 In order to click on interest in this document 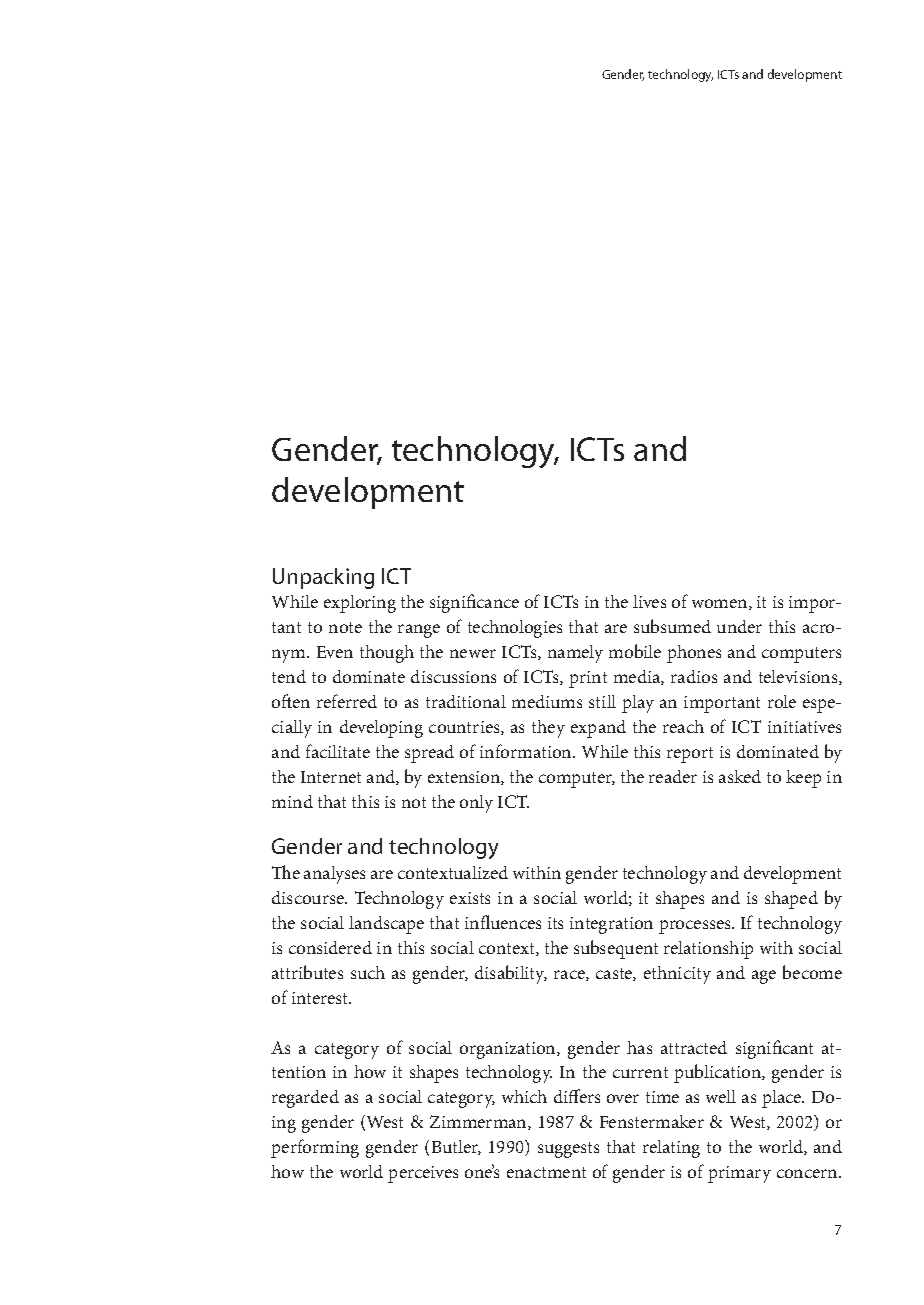, I will do `click(321, 998)`.
